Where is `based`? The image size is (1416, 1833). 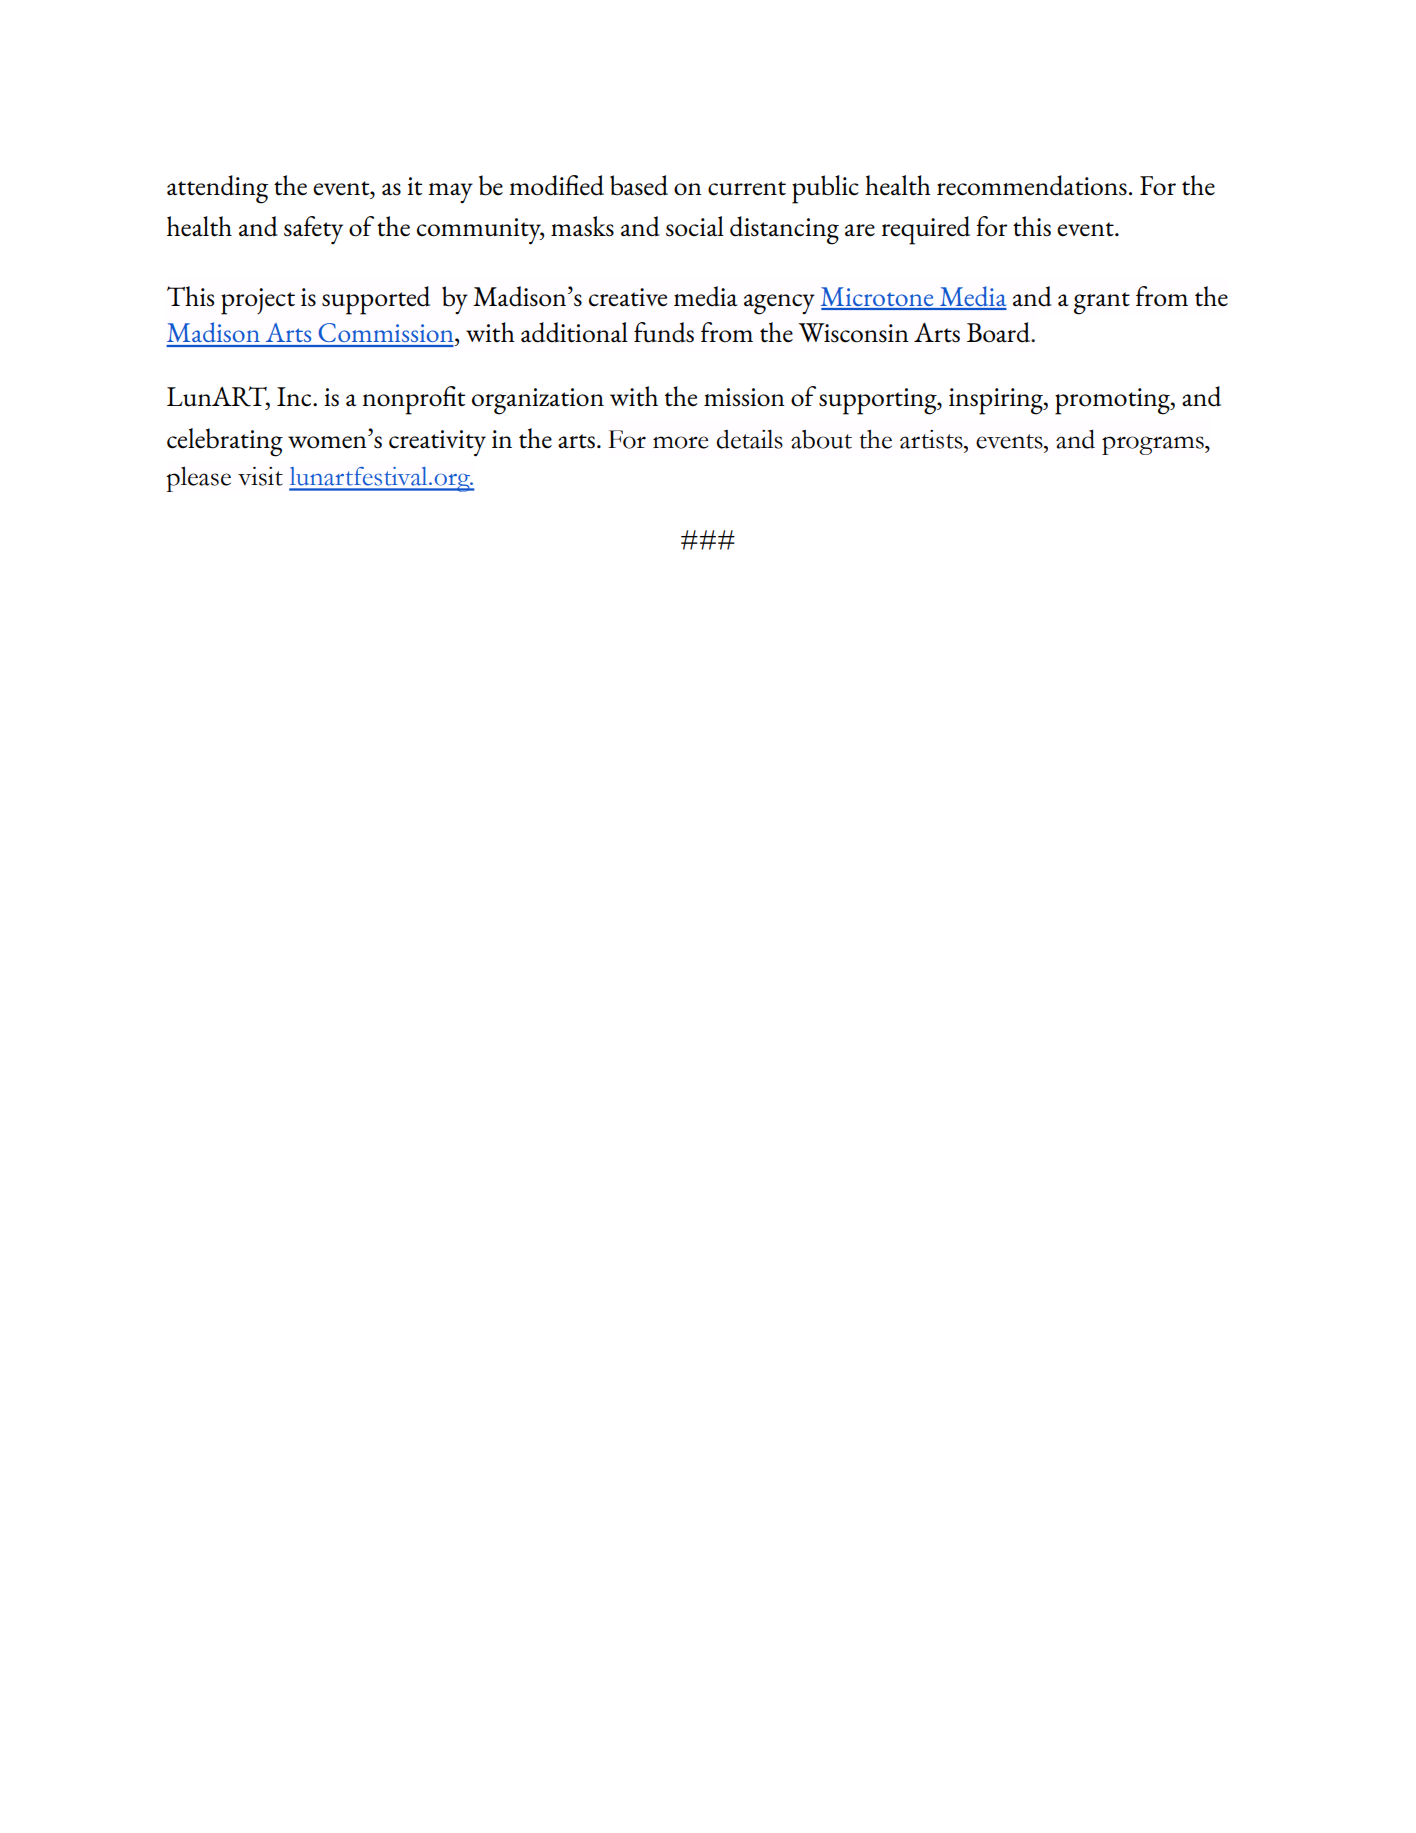
based is located at coordinates (639, 185).
